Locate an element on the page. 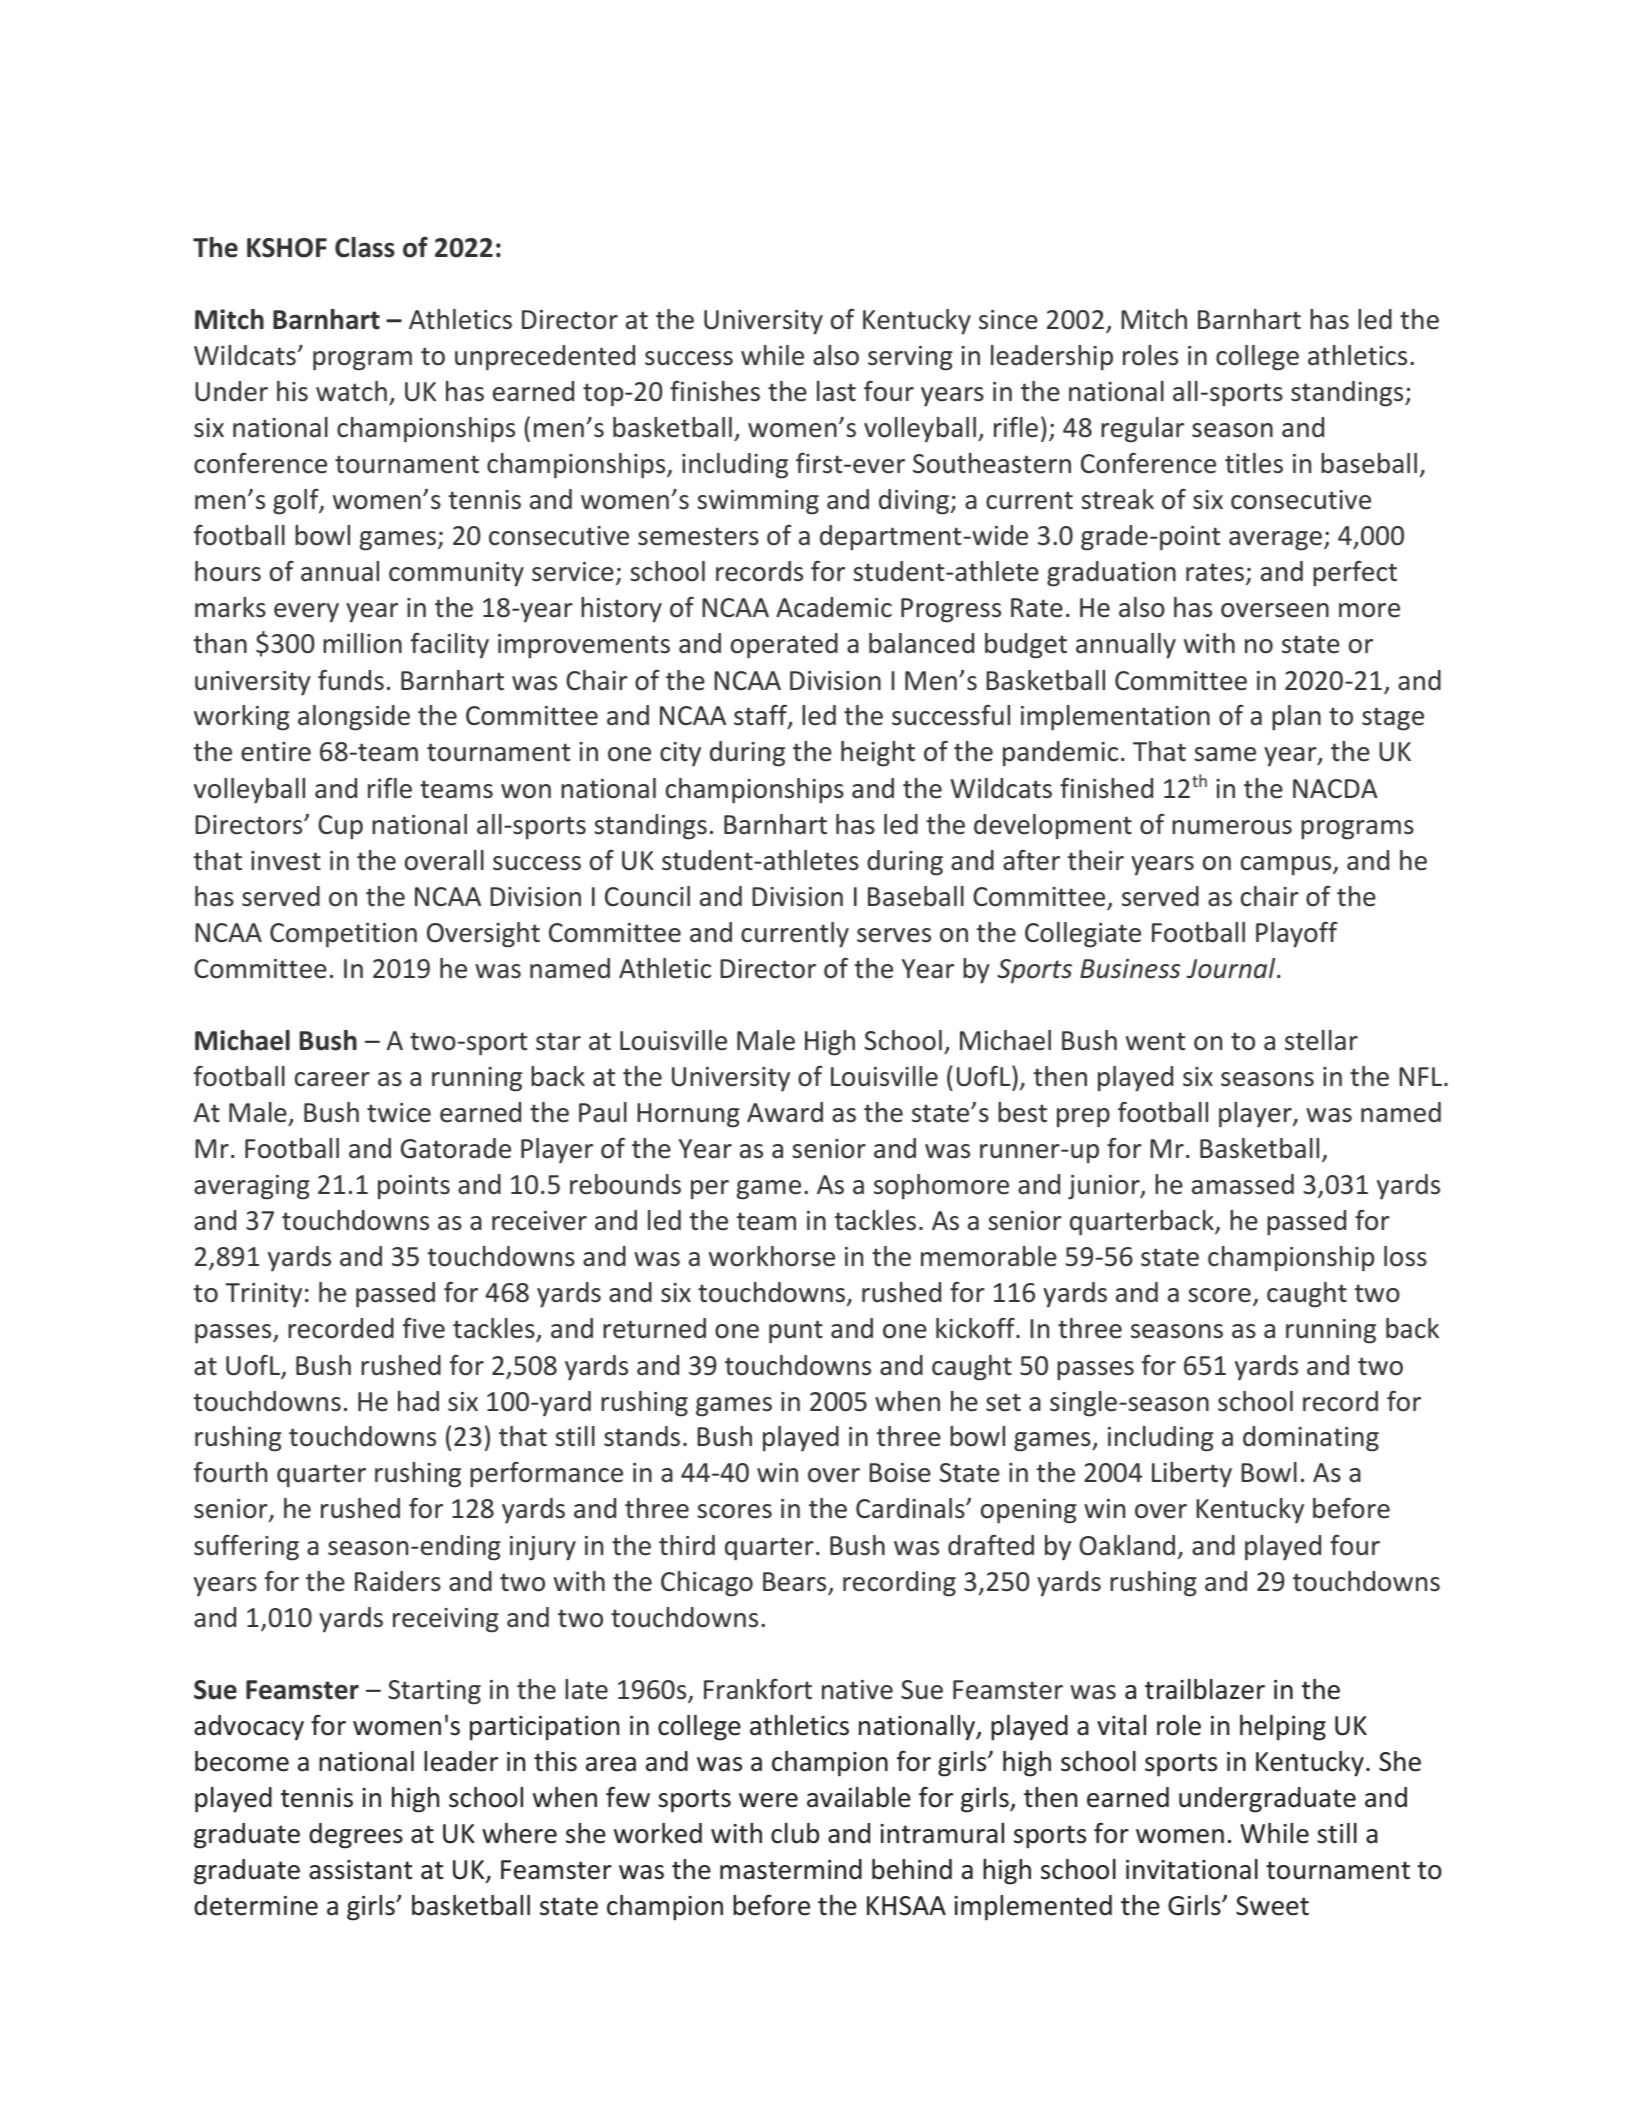 This document has width=1643, height=2126. height is located at coordinates (878, 754).
